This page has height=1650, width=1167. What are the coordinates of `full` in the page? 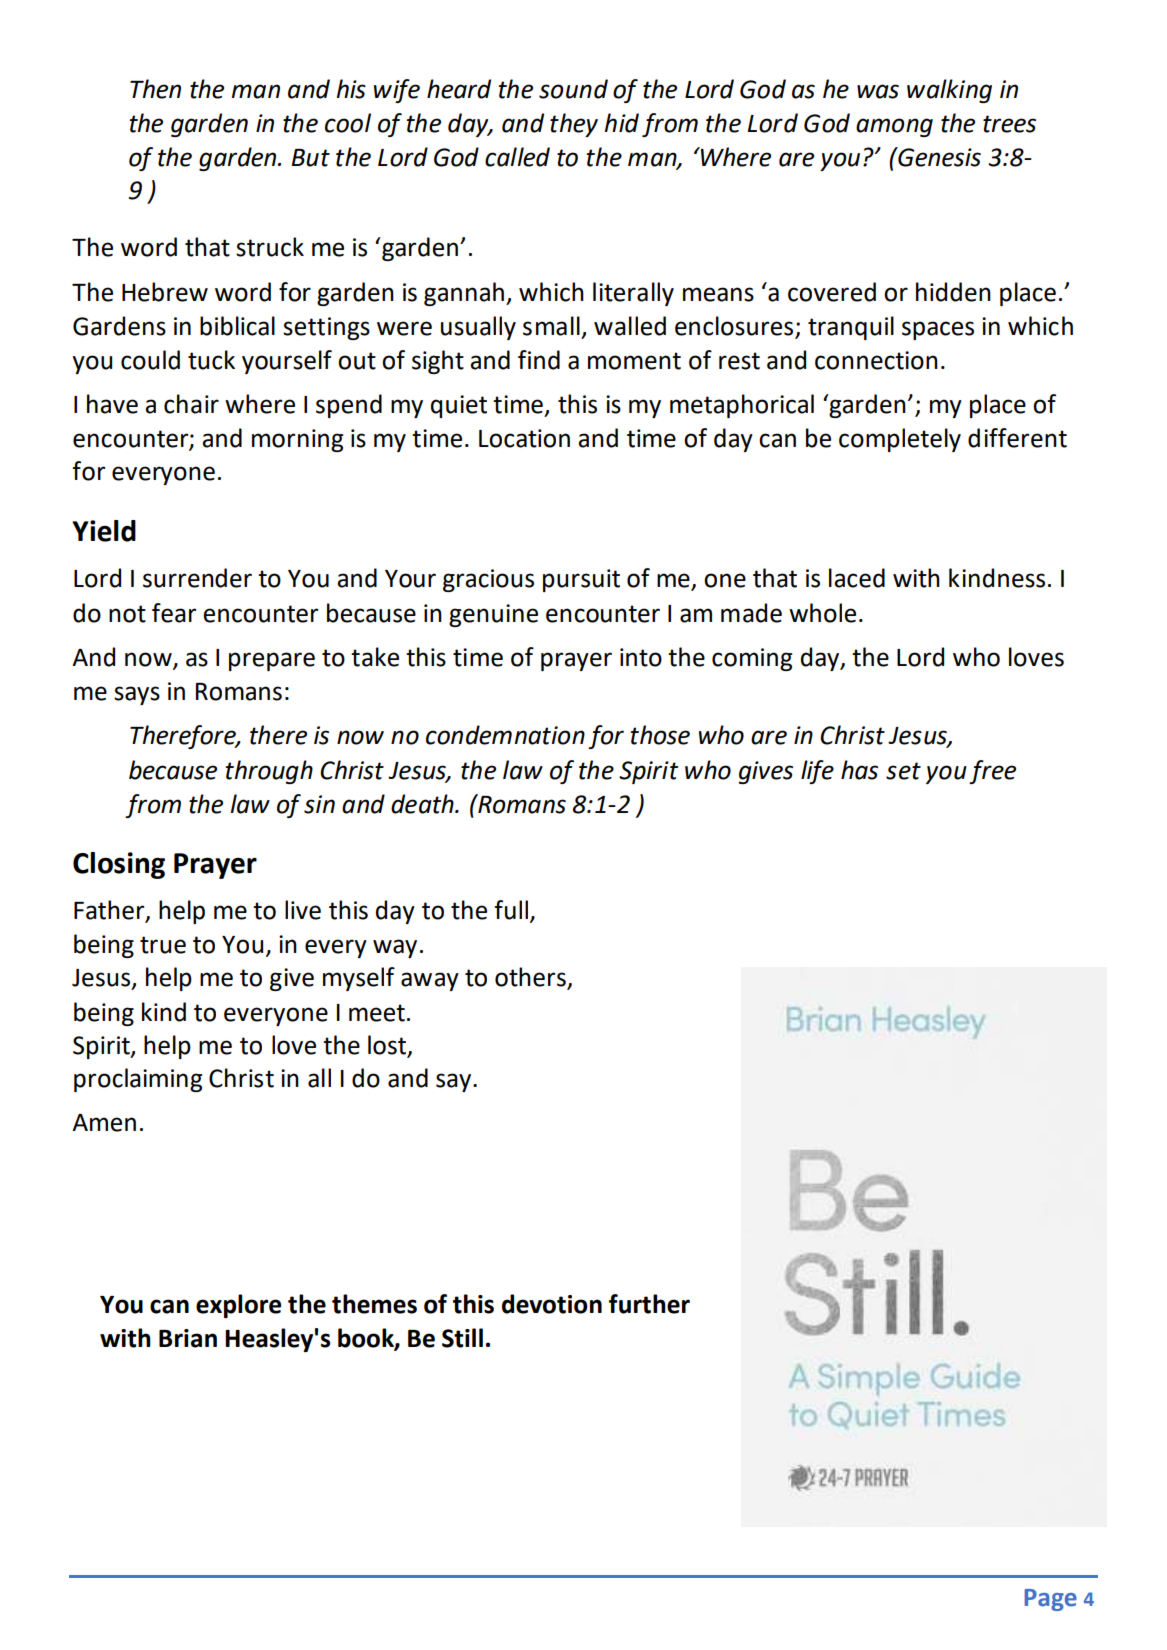 It's located at (511, 910).
